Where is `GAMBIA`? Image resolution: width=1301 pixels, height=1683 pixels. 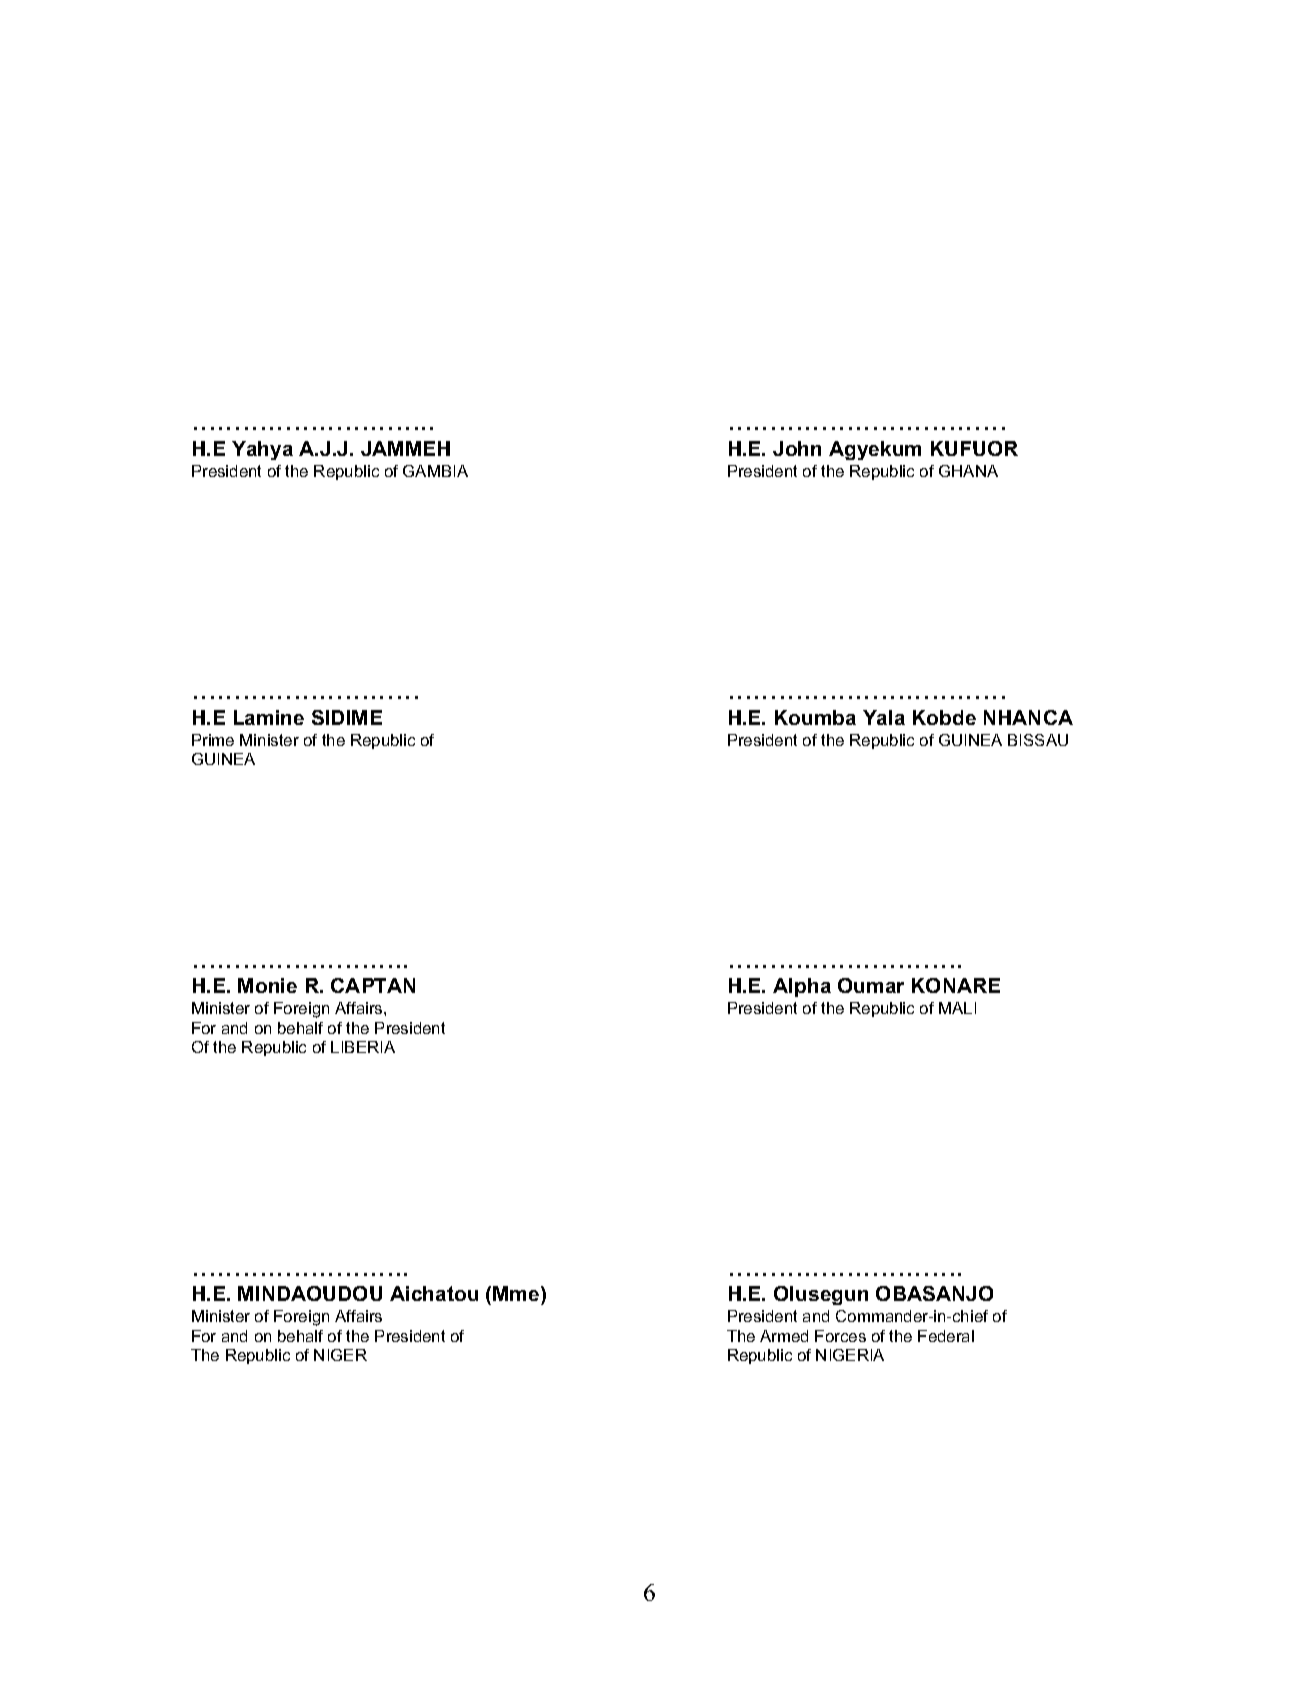
GAMBIA is located at coordinates (435, 471).
